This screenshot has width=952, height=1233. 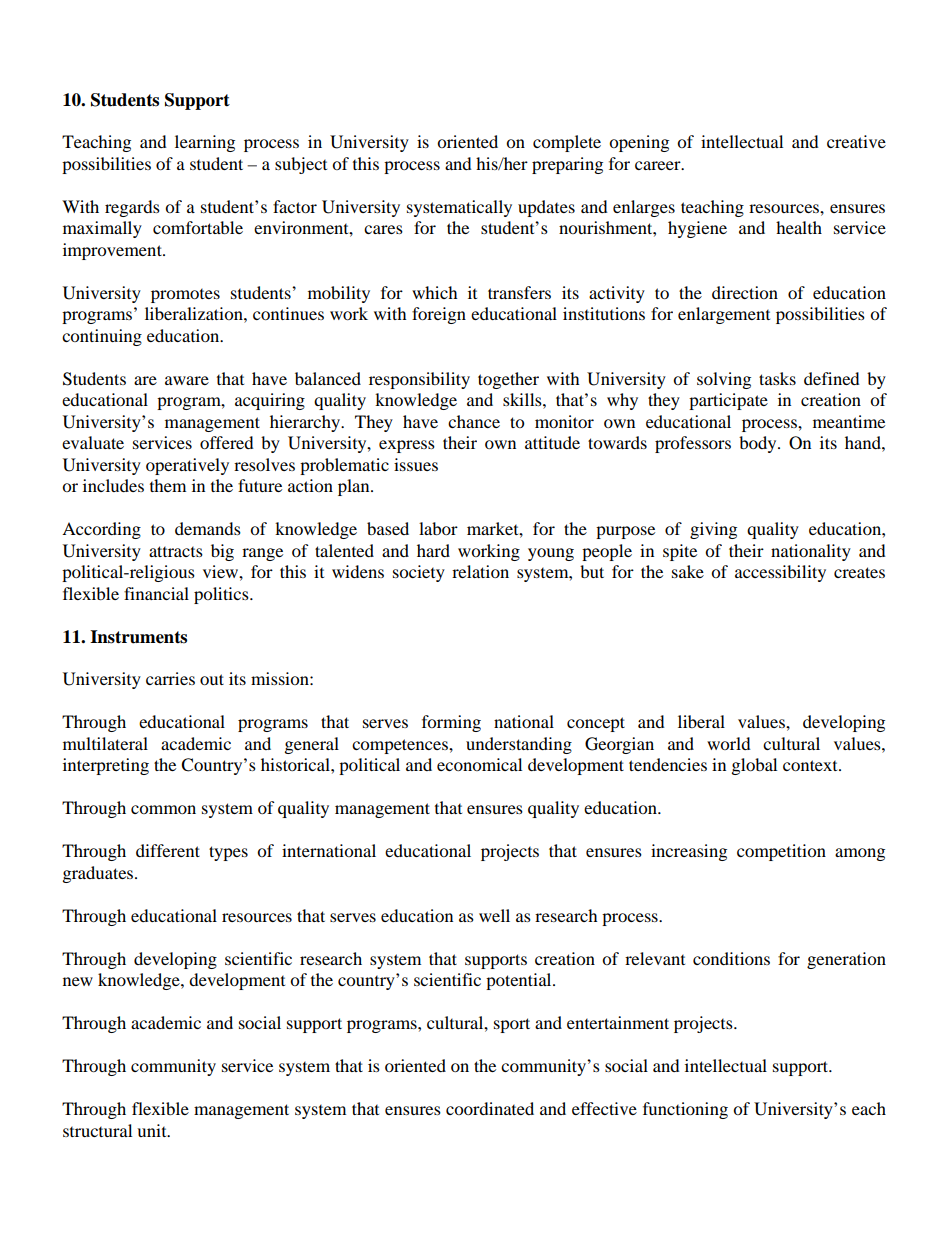 I want to click on different, so click(x=168, y=850).
